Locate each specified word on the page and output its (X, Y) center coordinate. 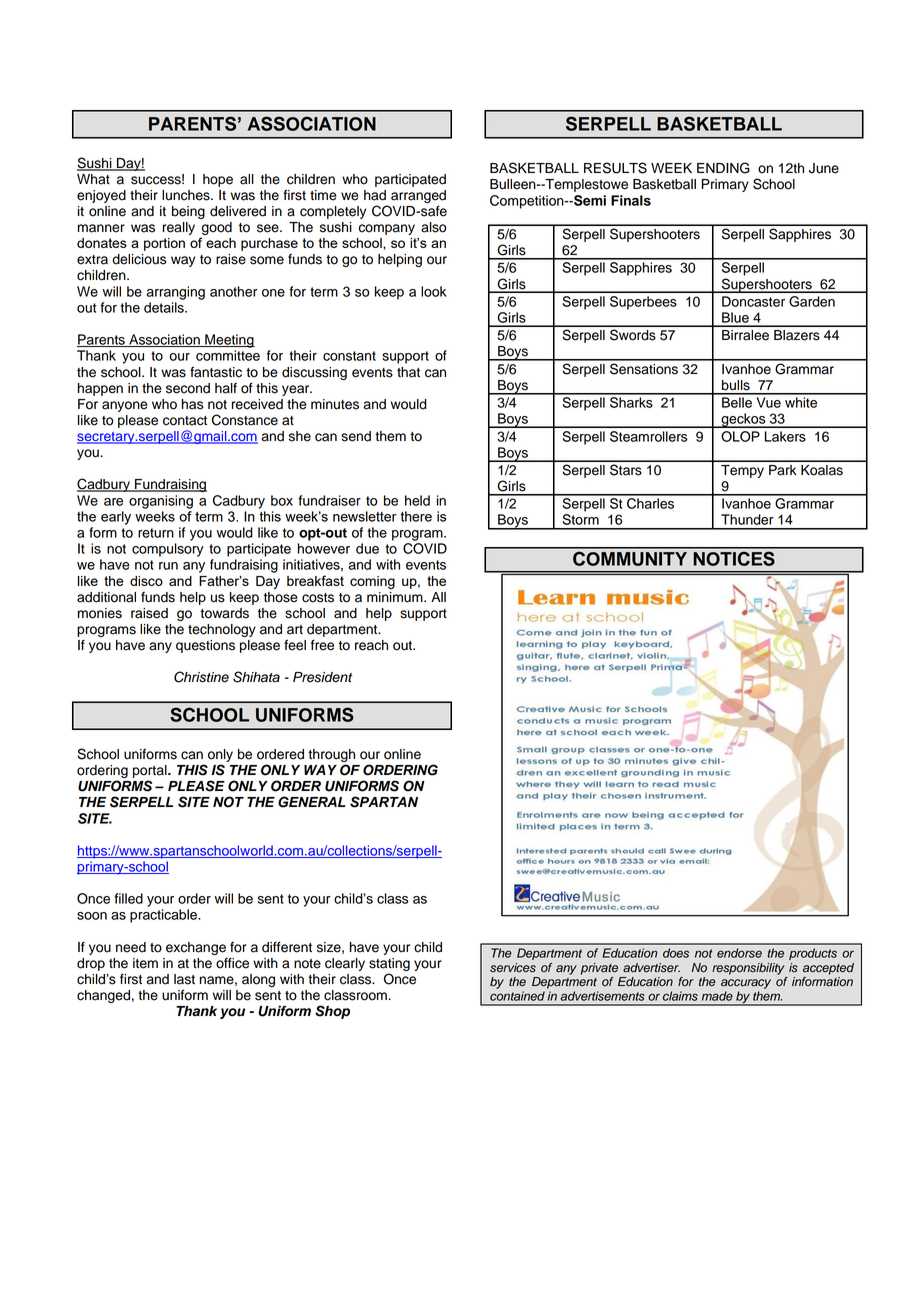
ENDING (723, 168)
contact (185, 421)
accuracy (746, 984)
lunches (187, 195)
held (417, 500)
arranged (418, 196)
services (513, 968)
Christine (201, 677)
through (331, 755)
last (184, 979)
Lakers (785, 436)
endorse (739, 953)
